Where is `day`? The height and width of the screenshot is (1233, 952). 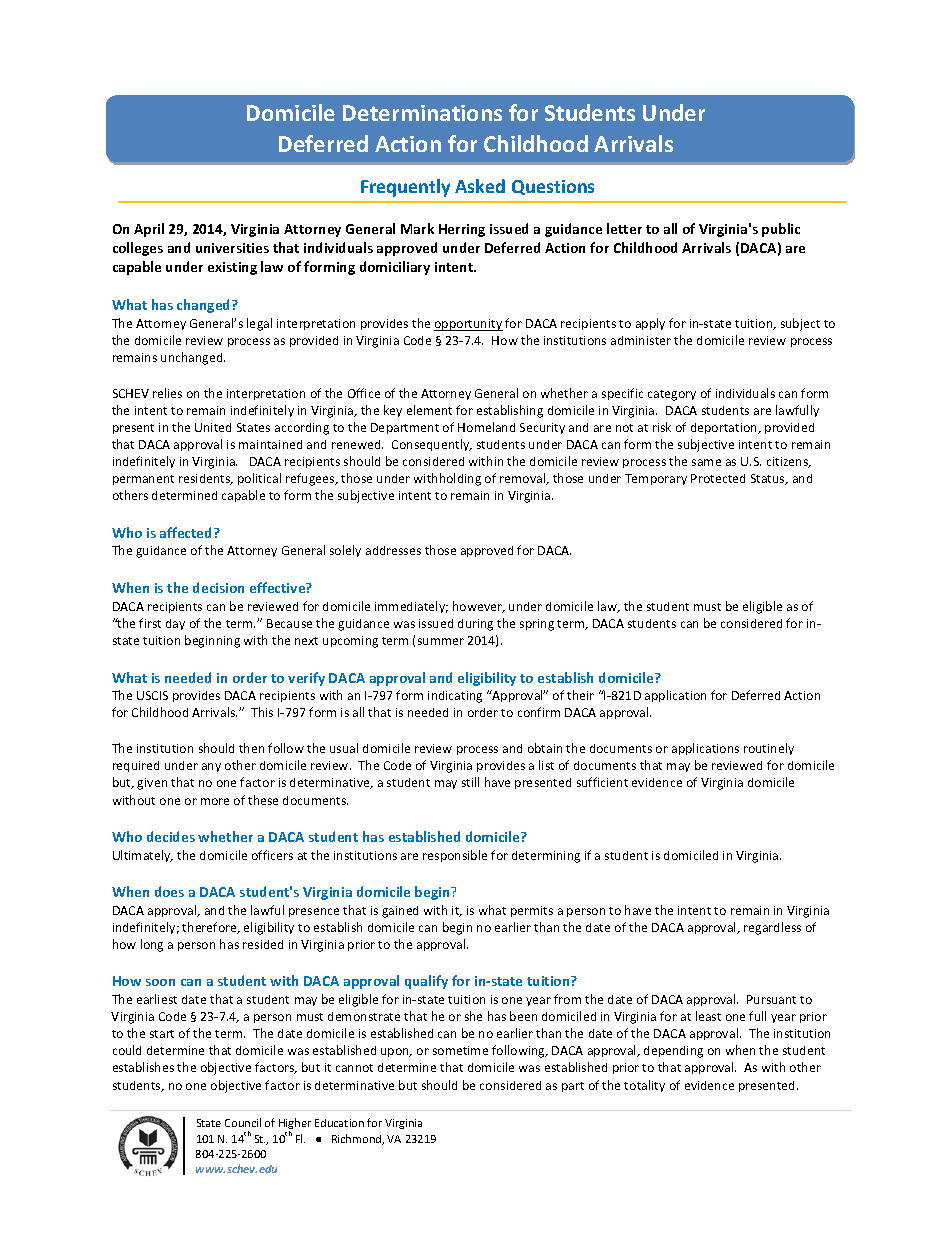 day is located at coordinates (175, 624).
